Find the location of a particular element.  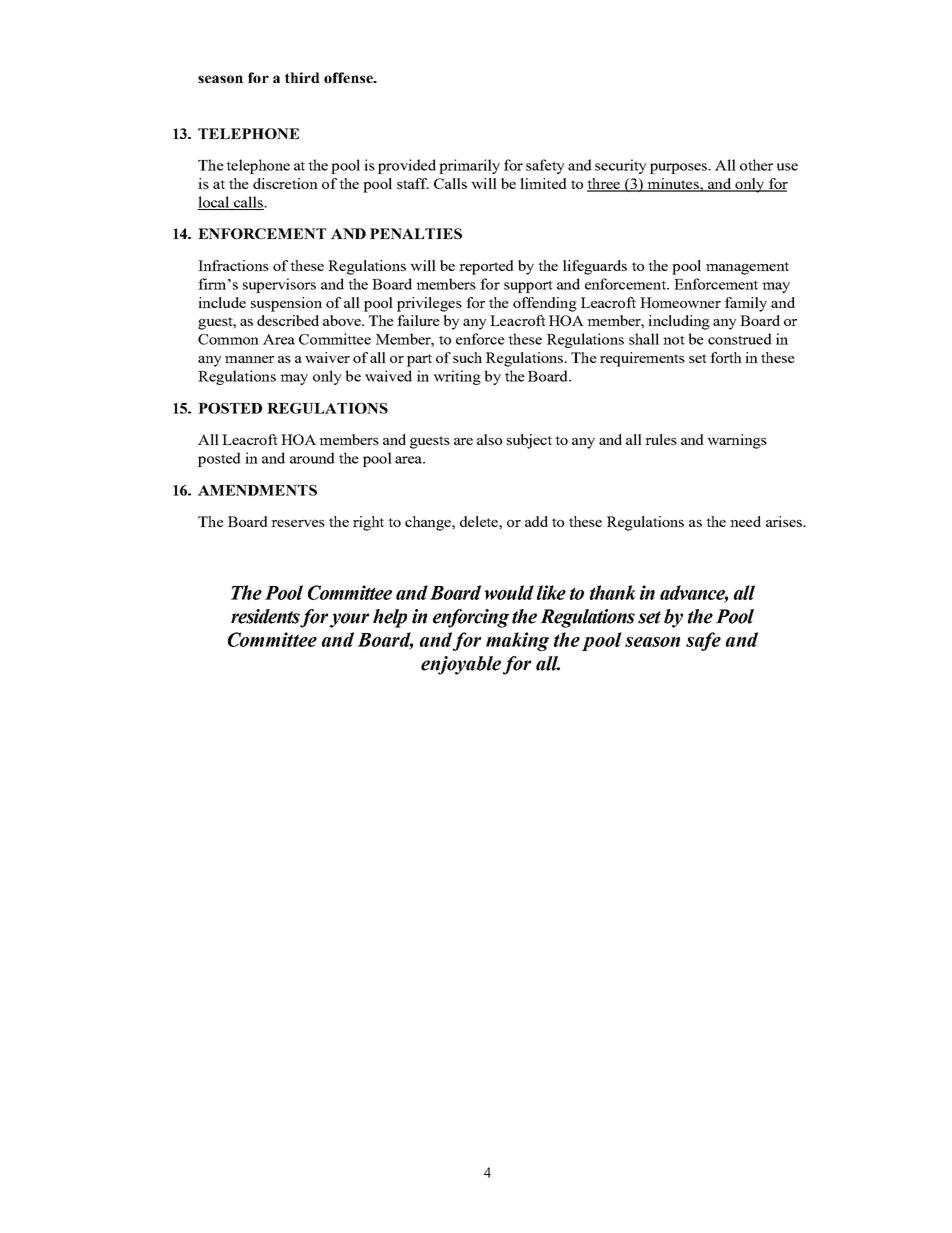

thank is located at coordinates (613, 592).
